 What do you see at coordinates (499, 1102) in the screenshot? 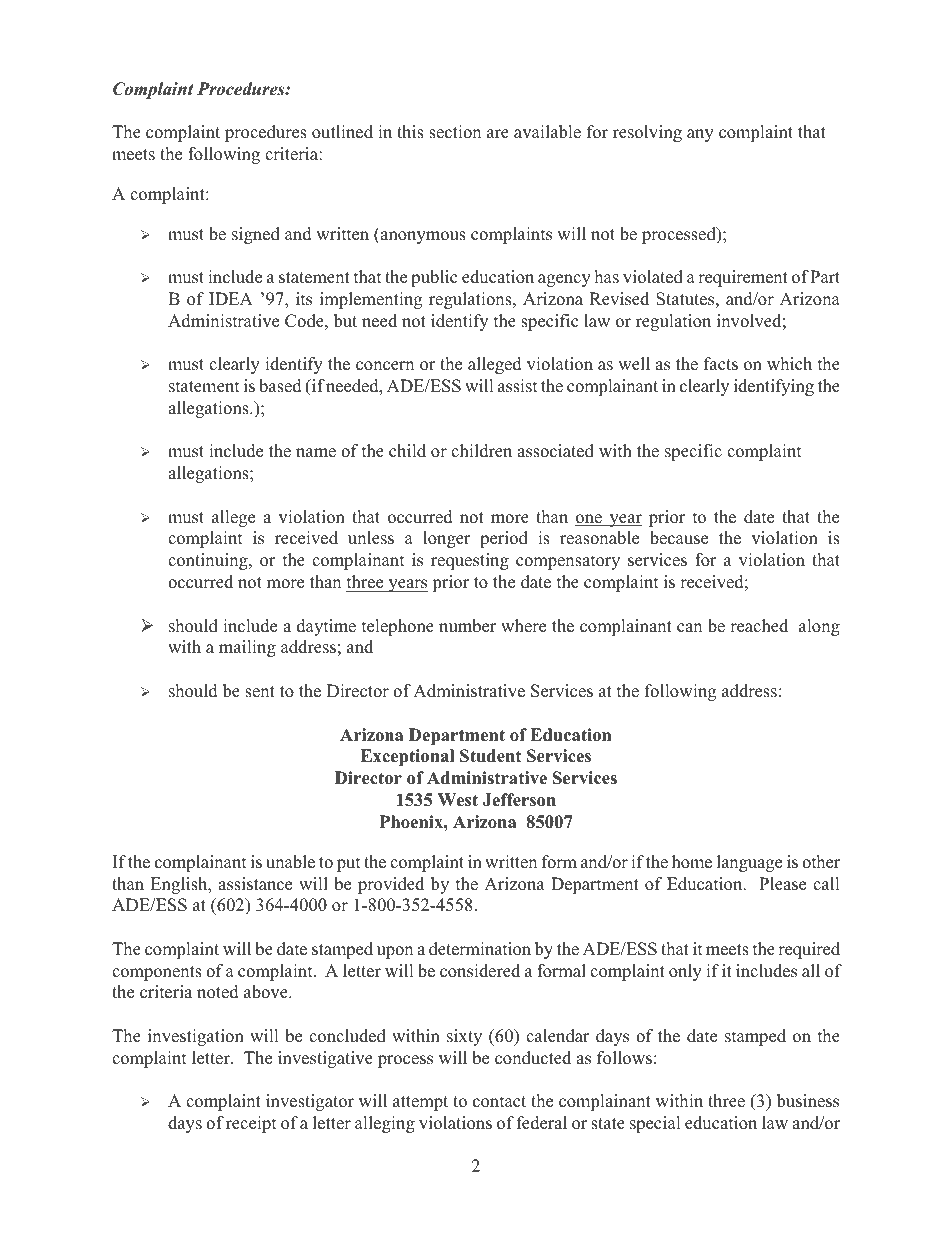
I see `contact` at bounding box center [499, 1102].
